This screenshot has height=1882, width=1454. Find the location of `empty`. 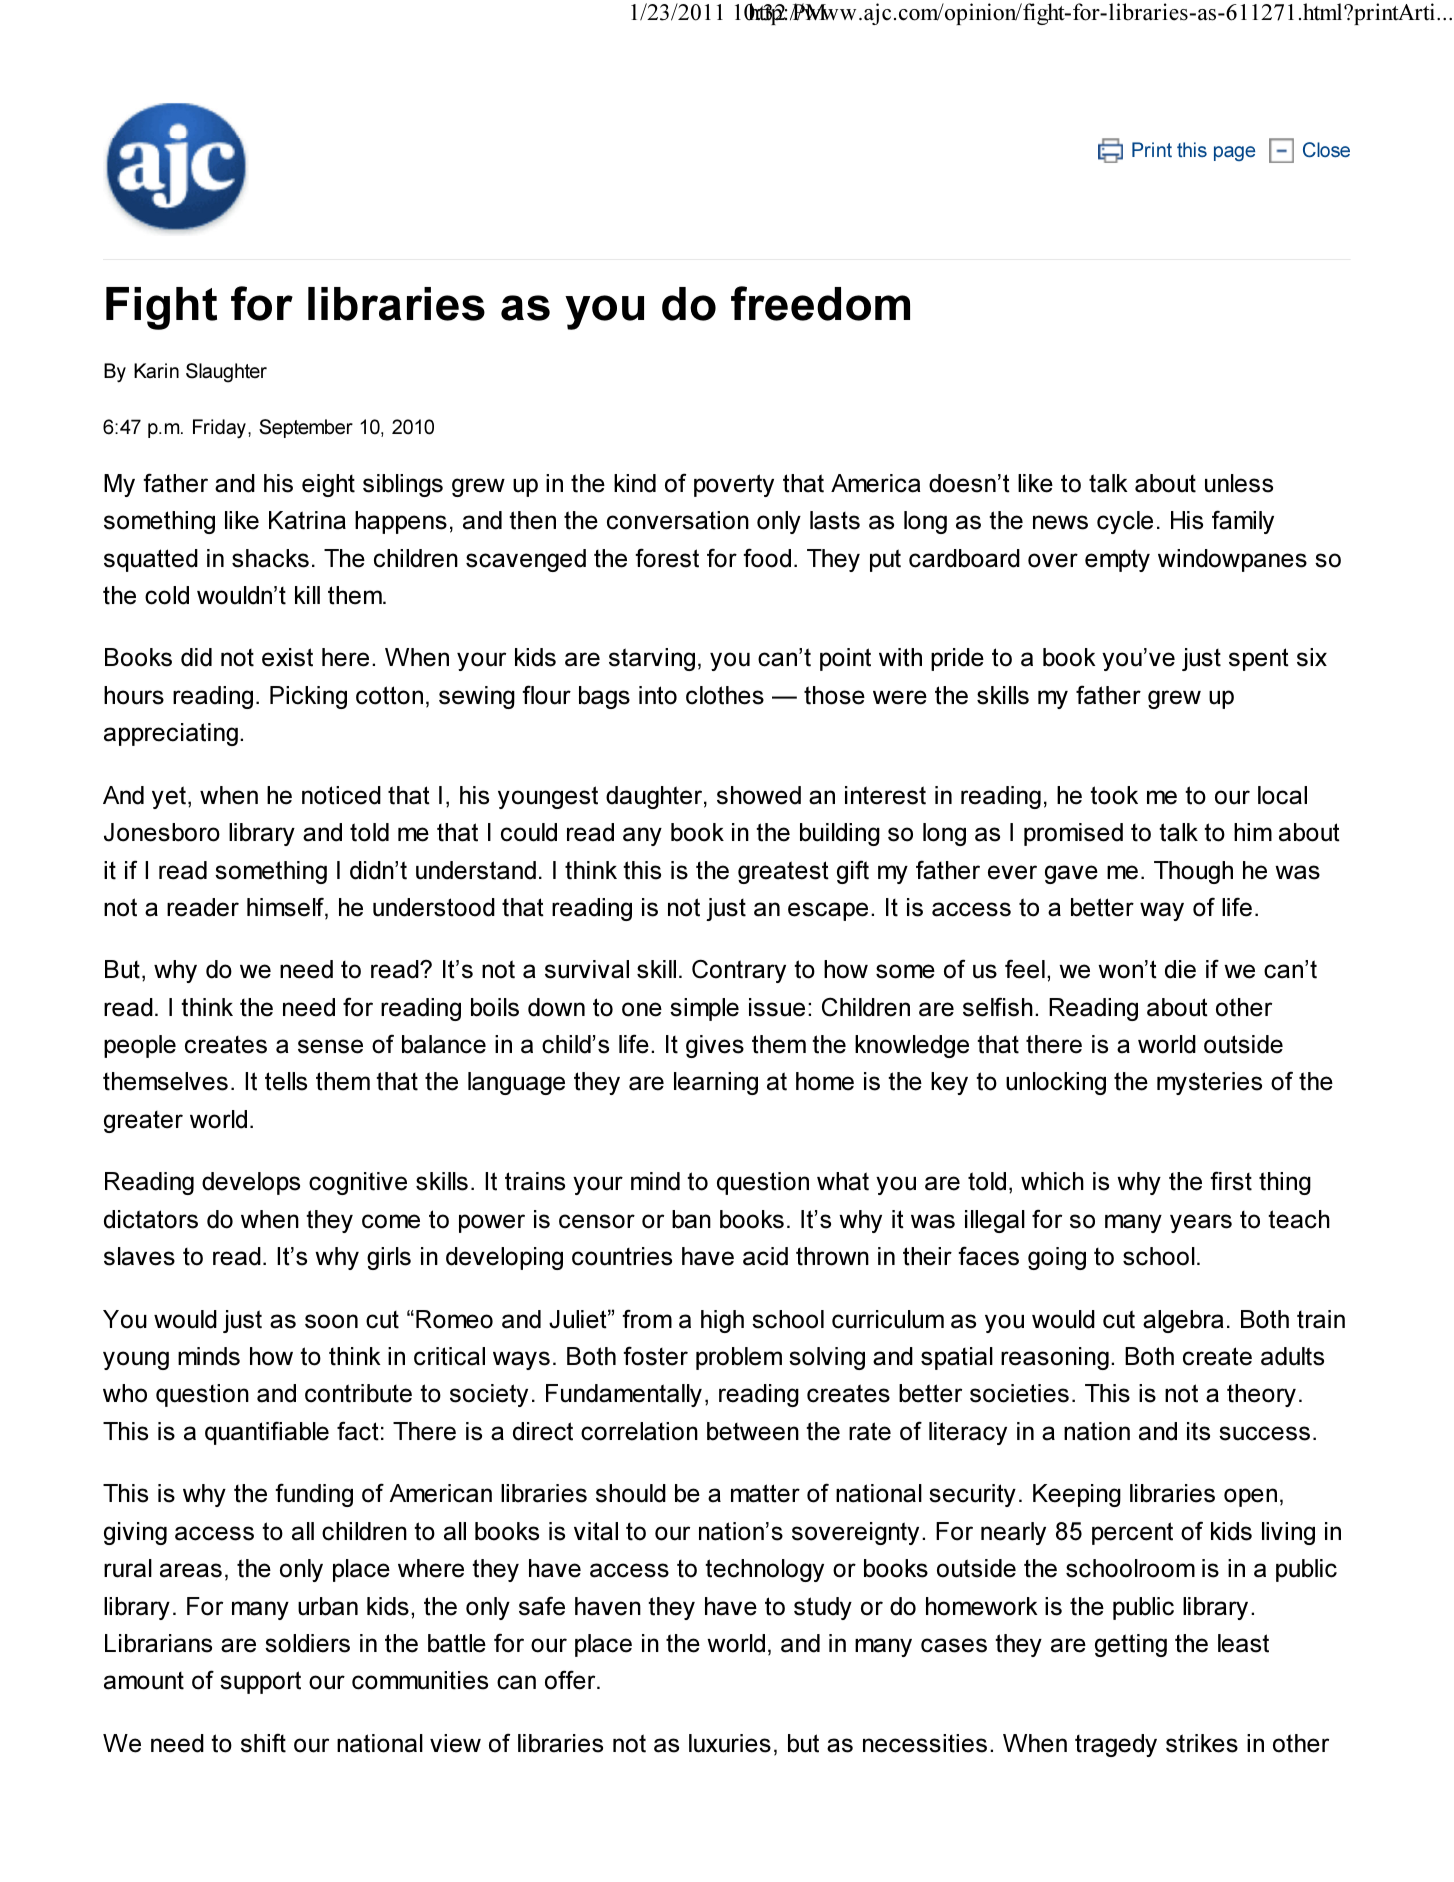

empty is located at coordinates (1117, 561).
